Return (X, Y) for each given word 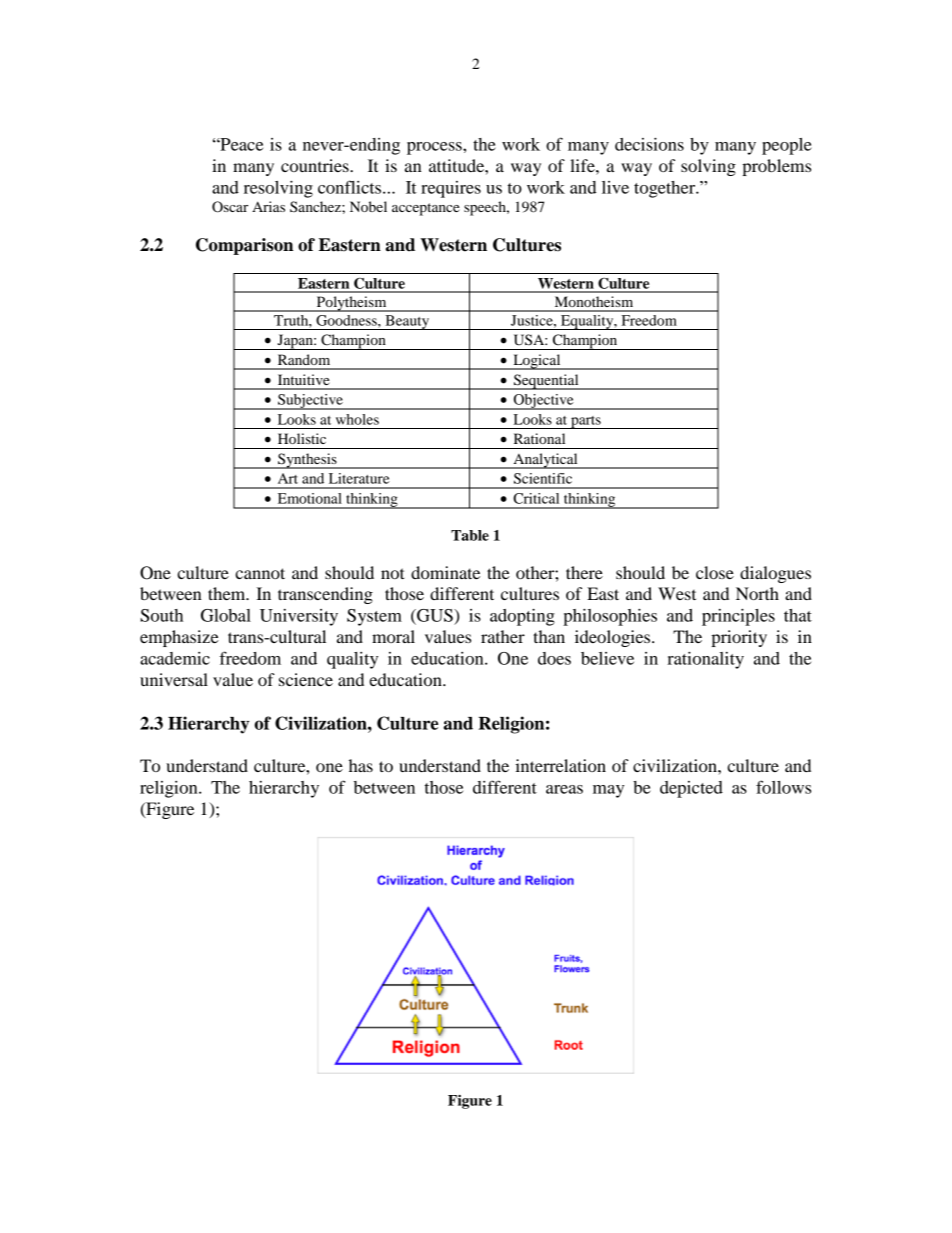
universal (174, 679)
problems (776, 167)
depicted (691, 789)
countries (316, 165)
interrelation (560, 765)
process (435, 148)
